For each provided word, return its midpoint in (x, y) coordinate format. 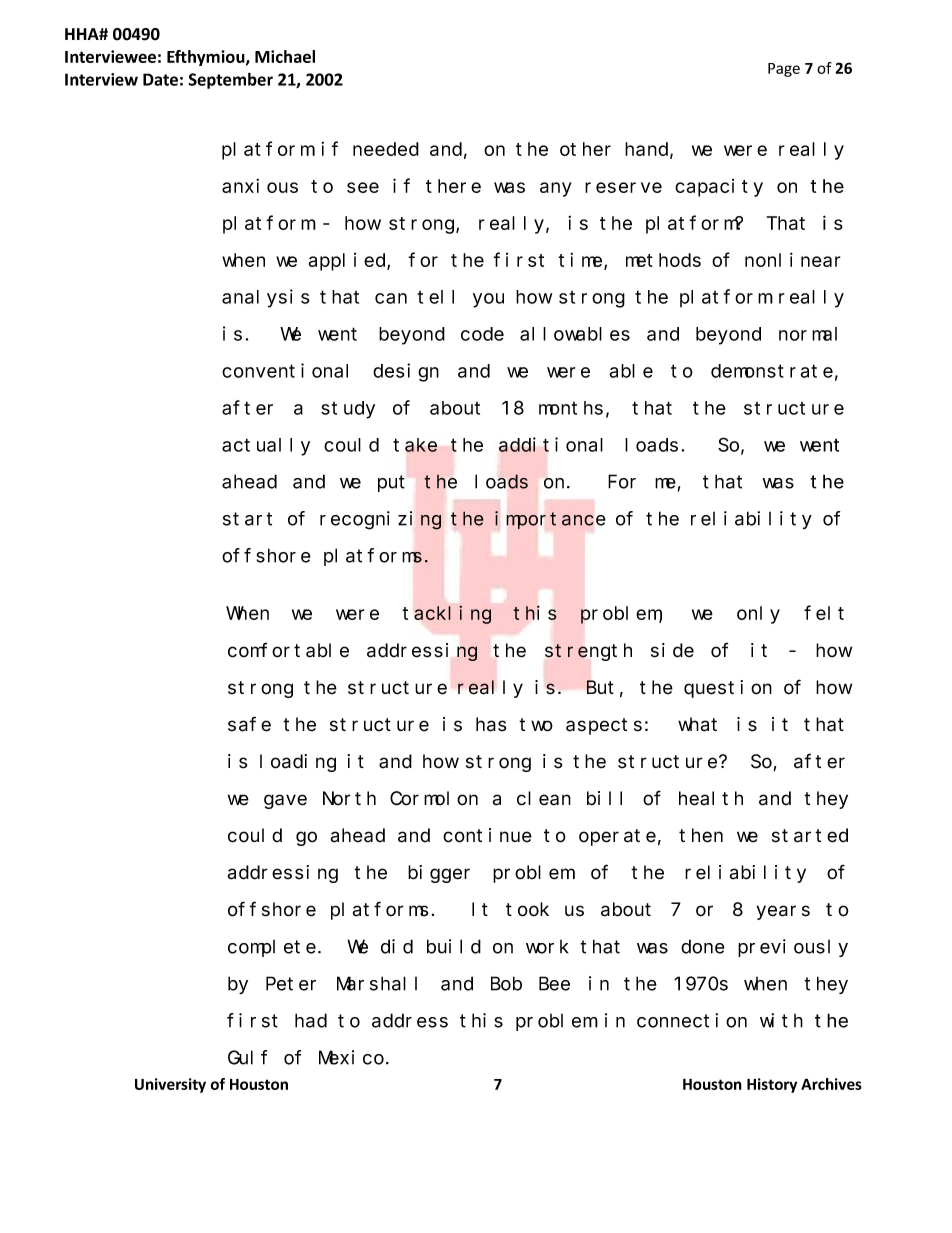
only (758, 615)
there (453, 186)
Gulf (247, 1057)
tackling (447, 615)
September (230, 80)
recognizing (380, 520)
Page (784, 70)
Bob (506, 983)
